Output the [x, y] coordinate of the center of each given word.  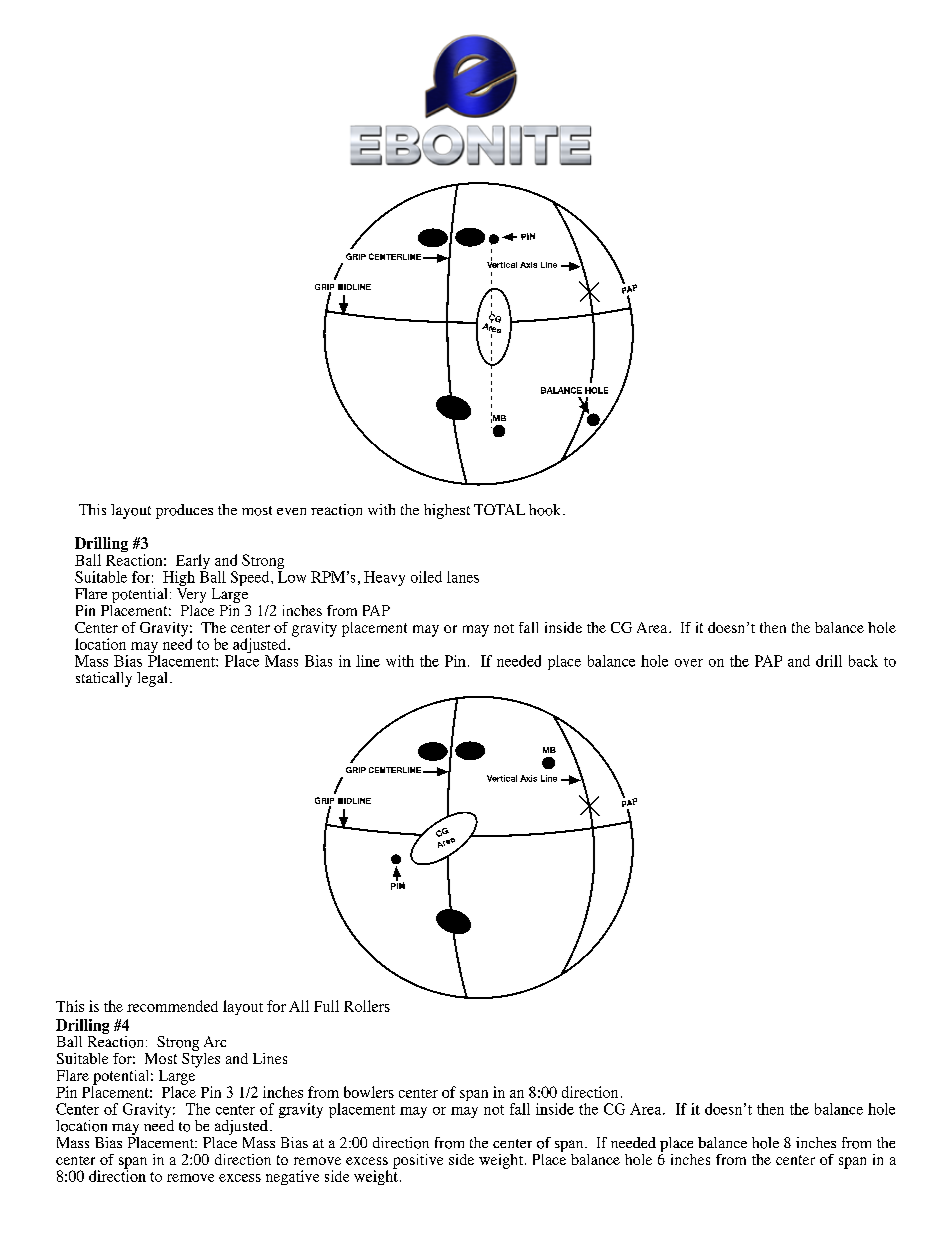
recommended [172, 1006]
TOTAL [499, 509]
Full [326, 1006]
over [689, 663]
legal [152, 679]
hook [546, 510]
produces [184, 511]
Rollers [367, 1006]
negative [292, 1177]
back [863, 661]
